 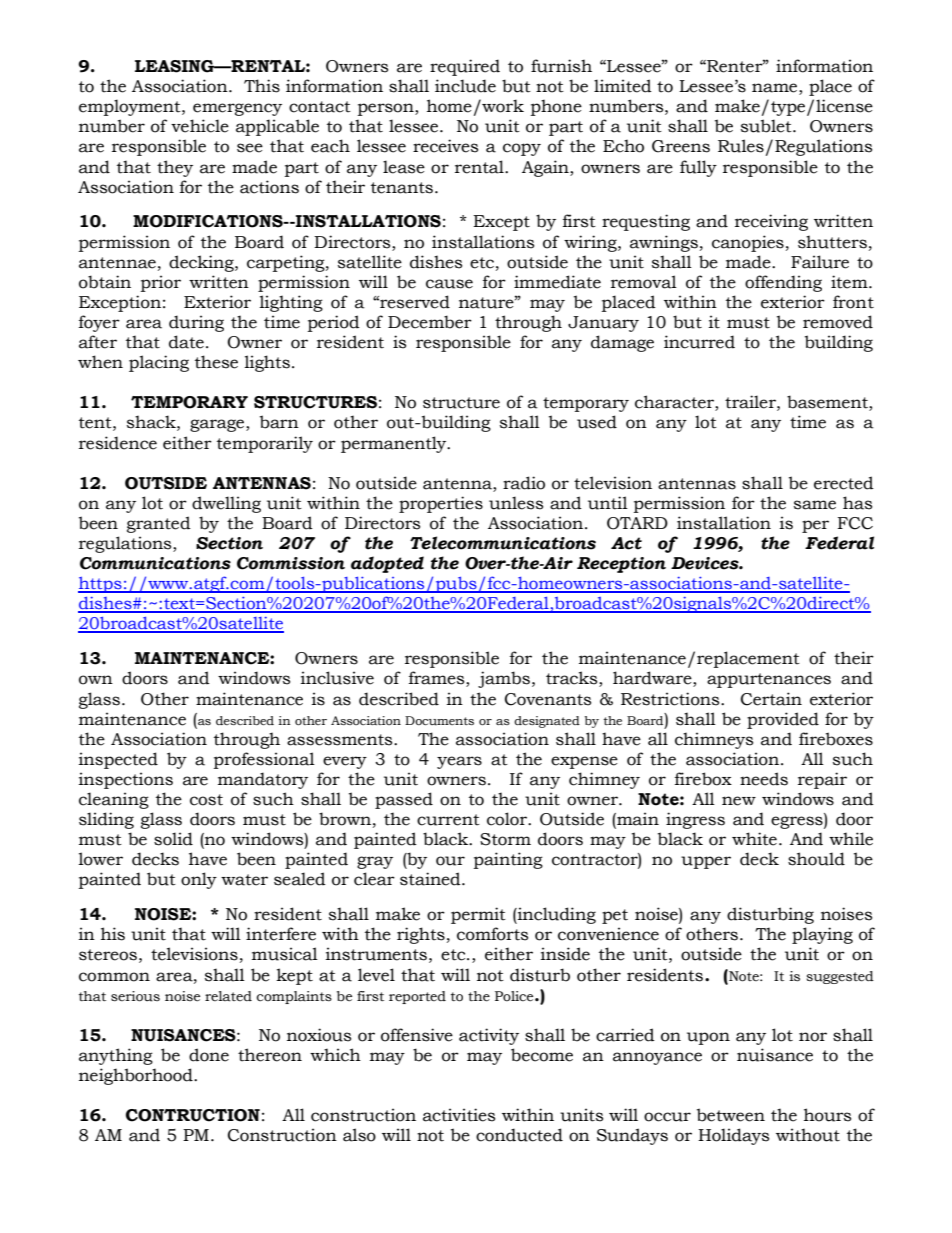 I want to click on name, so click(x=776, y=89).
